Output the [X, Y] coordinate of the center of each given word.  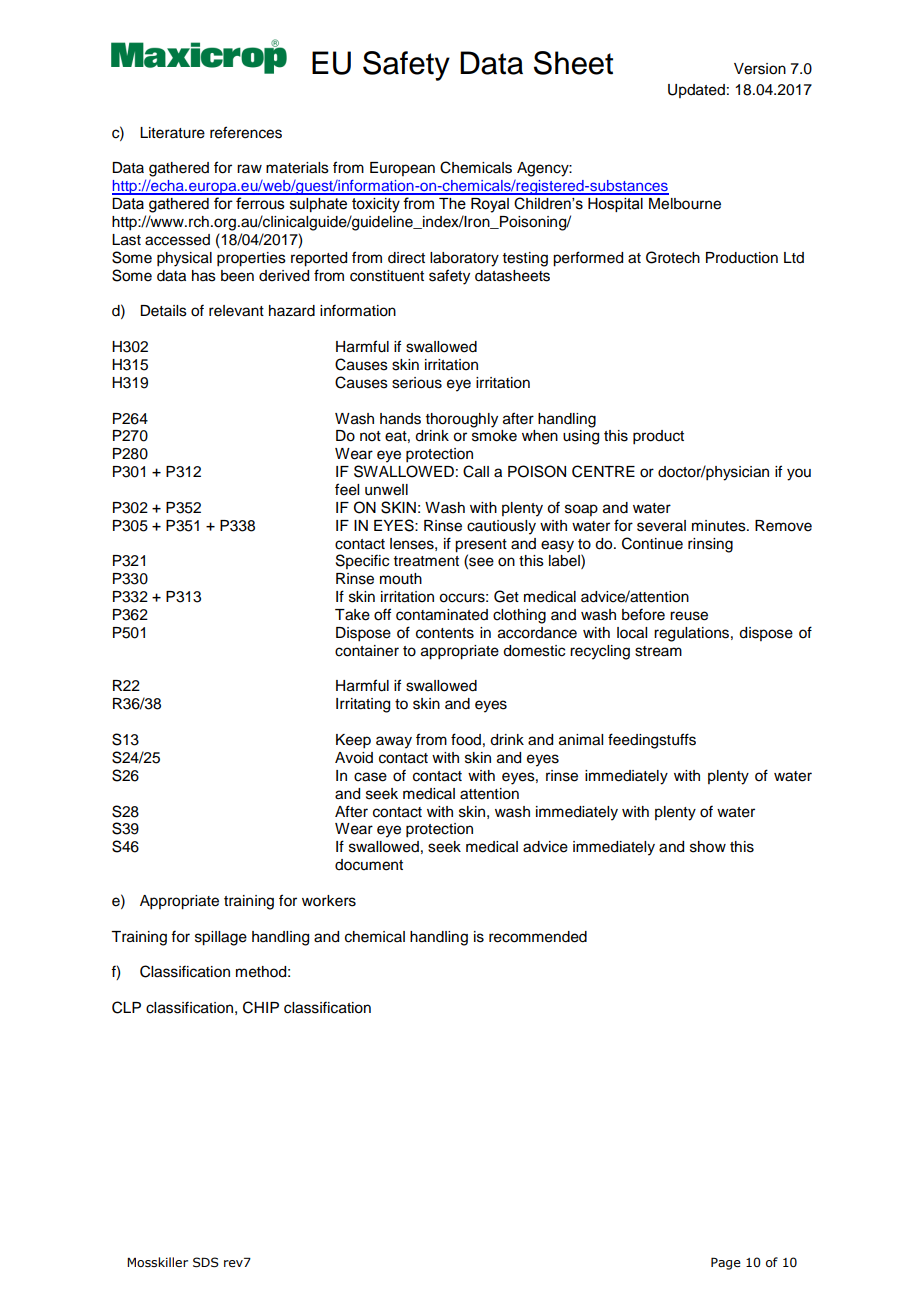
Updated [696, 91]
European [402, 169]
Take [352, 615]
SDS [206, 1262]
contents [445, 633]
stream [658, 651]
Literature [172, 133]
